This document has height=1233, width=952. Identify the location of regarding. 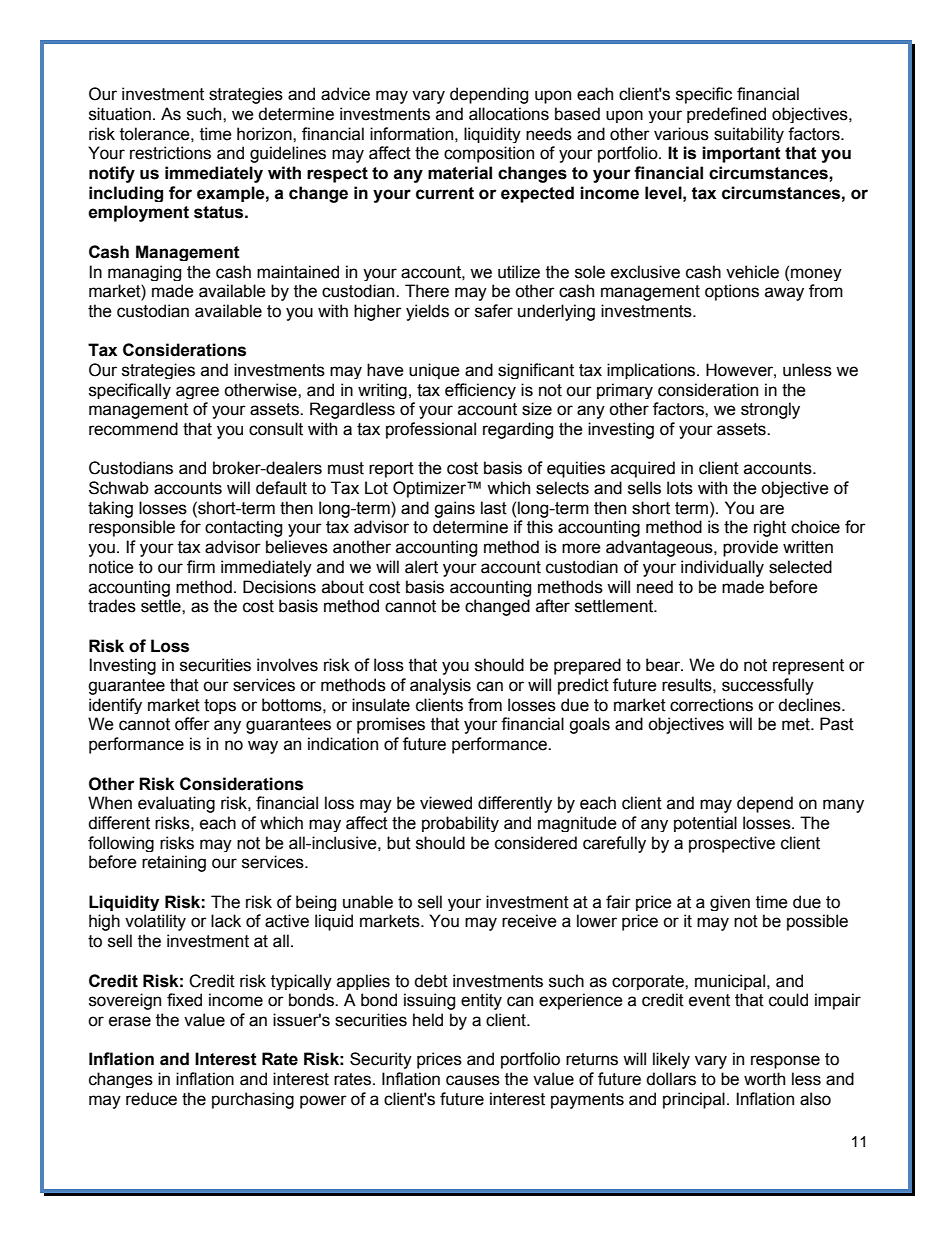
(518, 430).
